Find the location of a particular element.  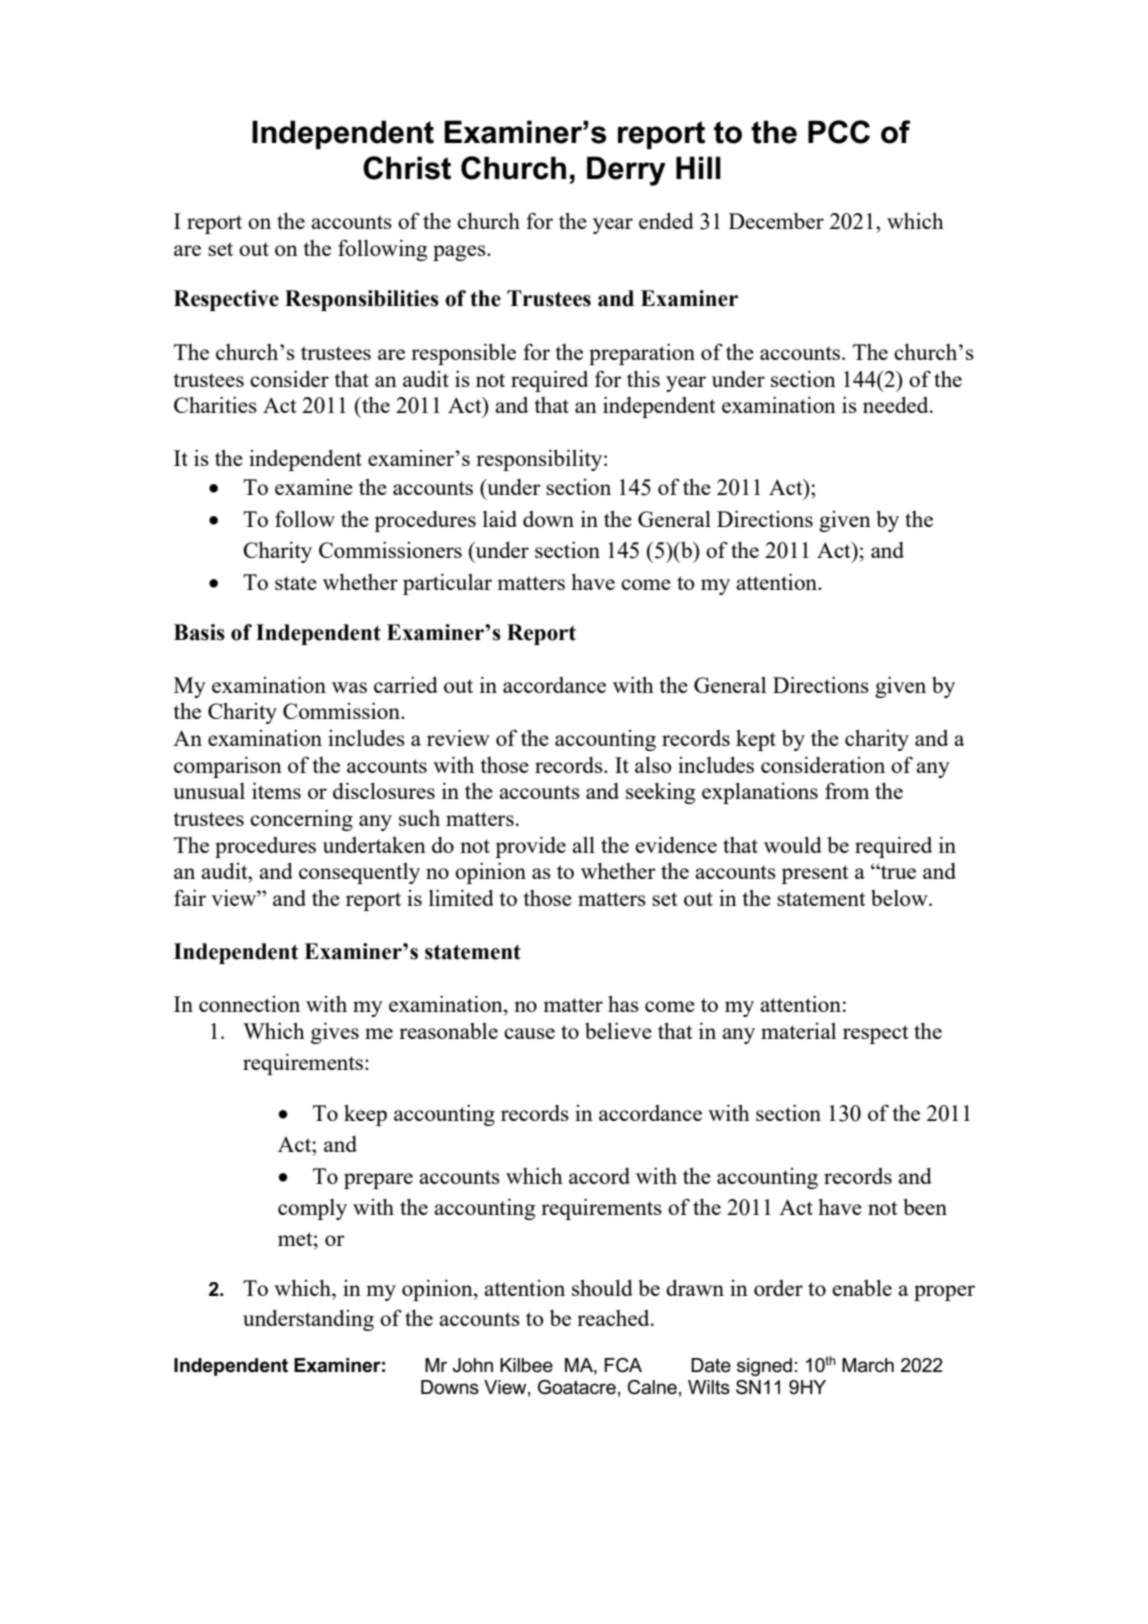

PCC is located at coordinates (839, 132).
